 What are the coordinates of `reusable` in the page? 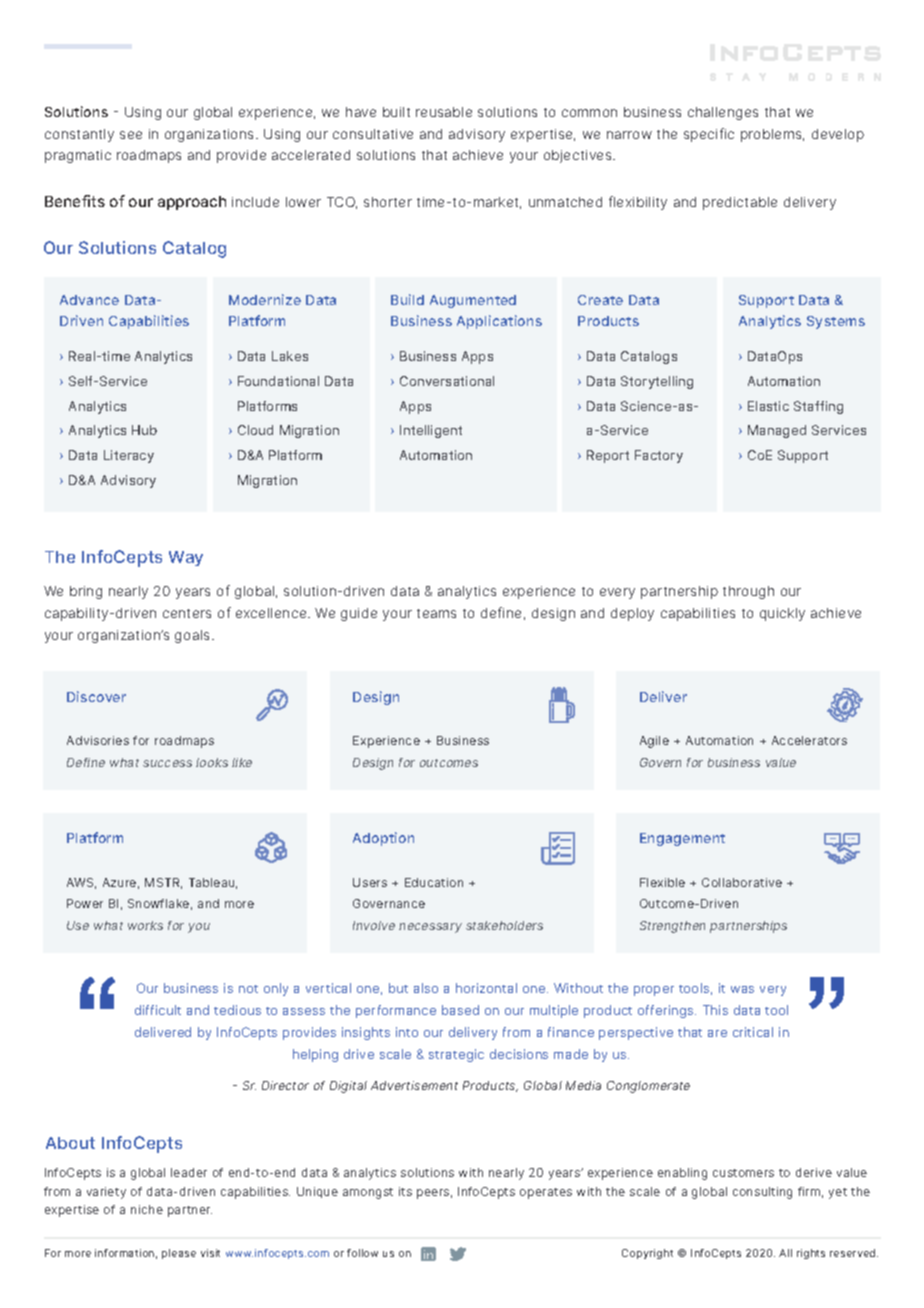 It's located at (444, 112).
